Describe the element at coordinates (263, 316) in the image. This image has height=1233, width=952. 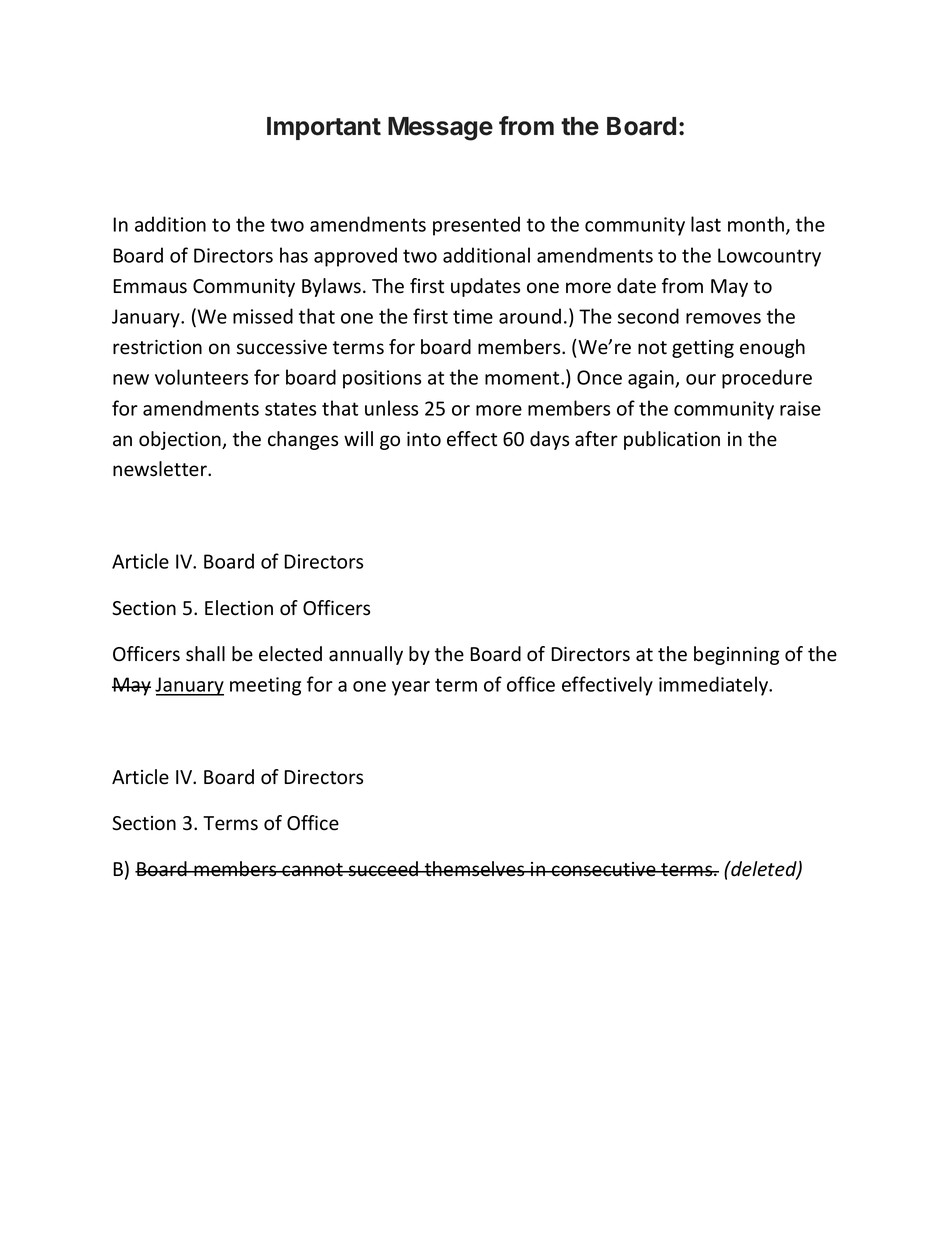
I see `missed` at that location.
